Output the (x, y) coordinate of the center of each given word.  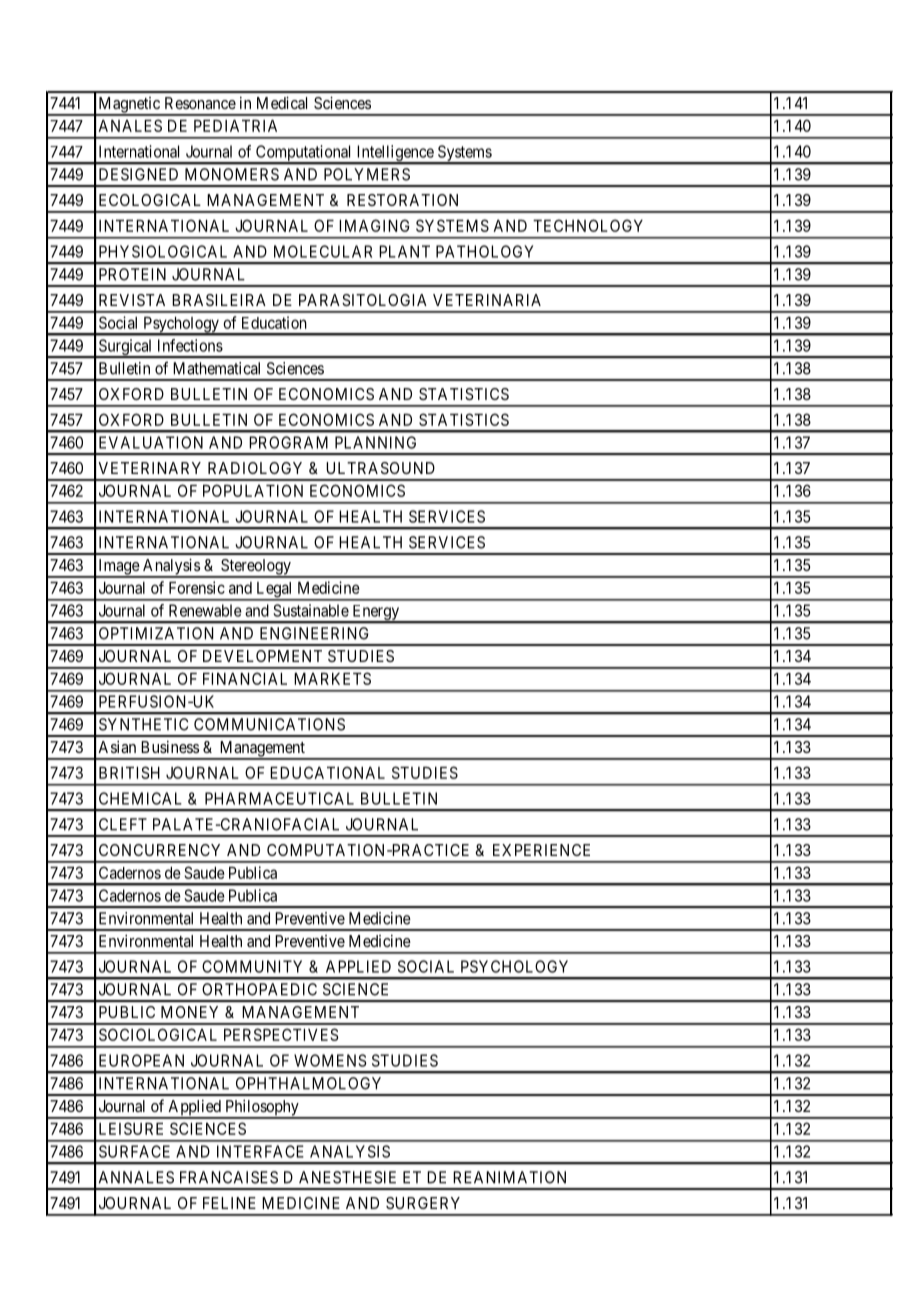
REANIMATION (509, 1177)
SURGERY (423, 1203)
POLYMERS (367, 174)
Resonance (200, 103)
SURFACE (134, 1151)
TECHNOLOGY (588, 225)
